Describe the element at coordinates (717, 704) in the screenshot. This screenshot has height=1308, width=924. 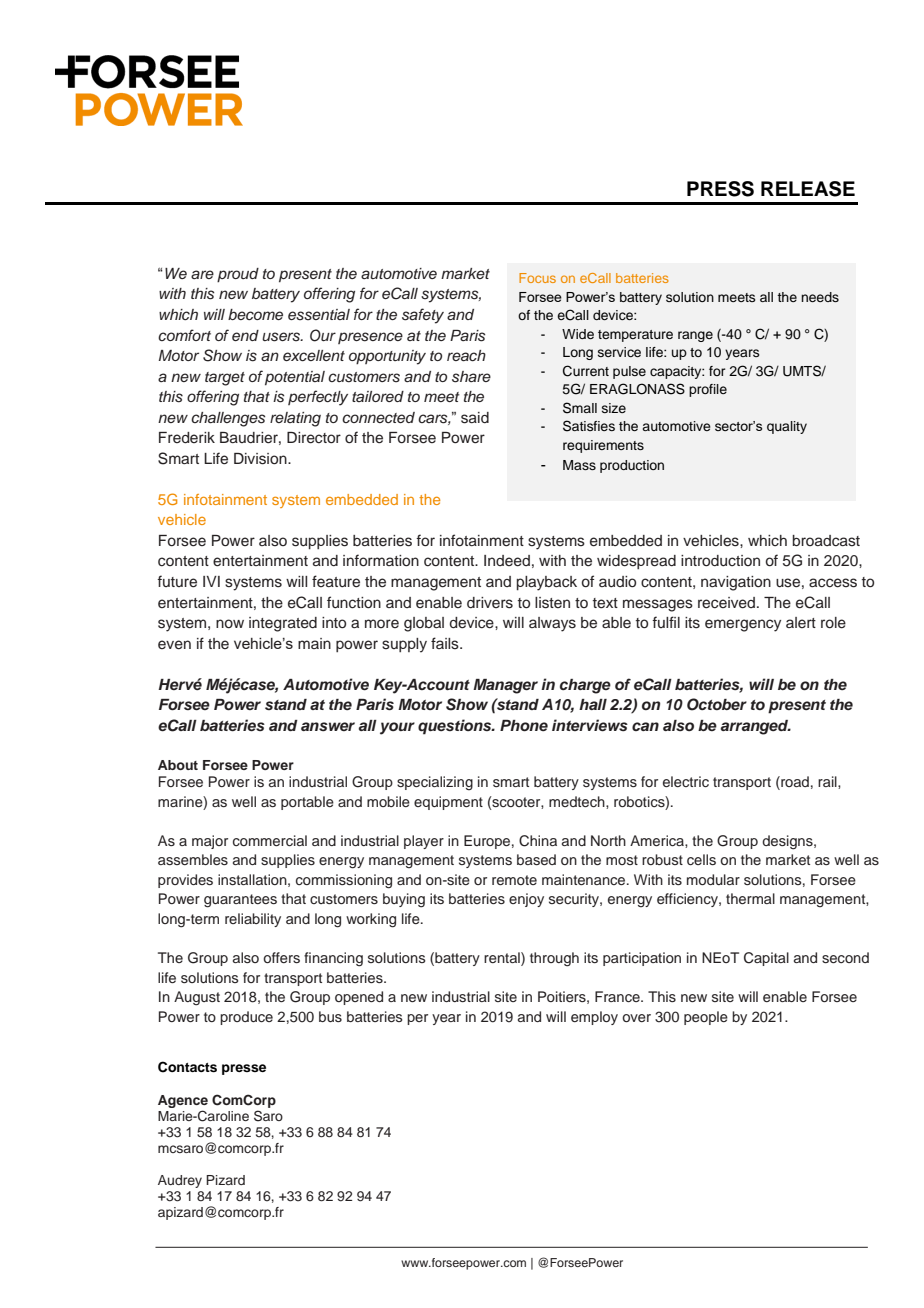
I see `October` at that location.
